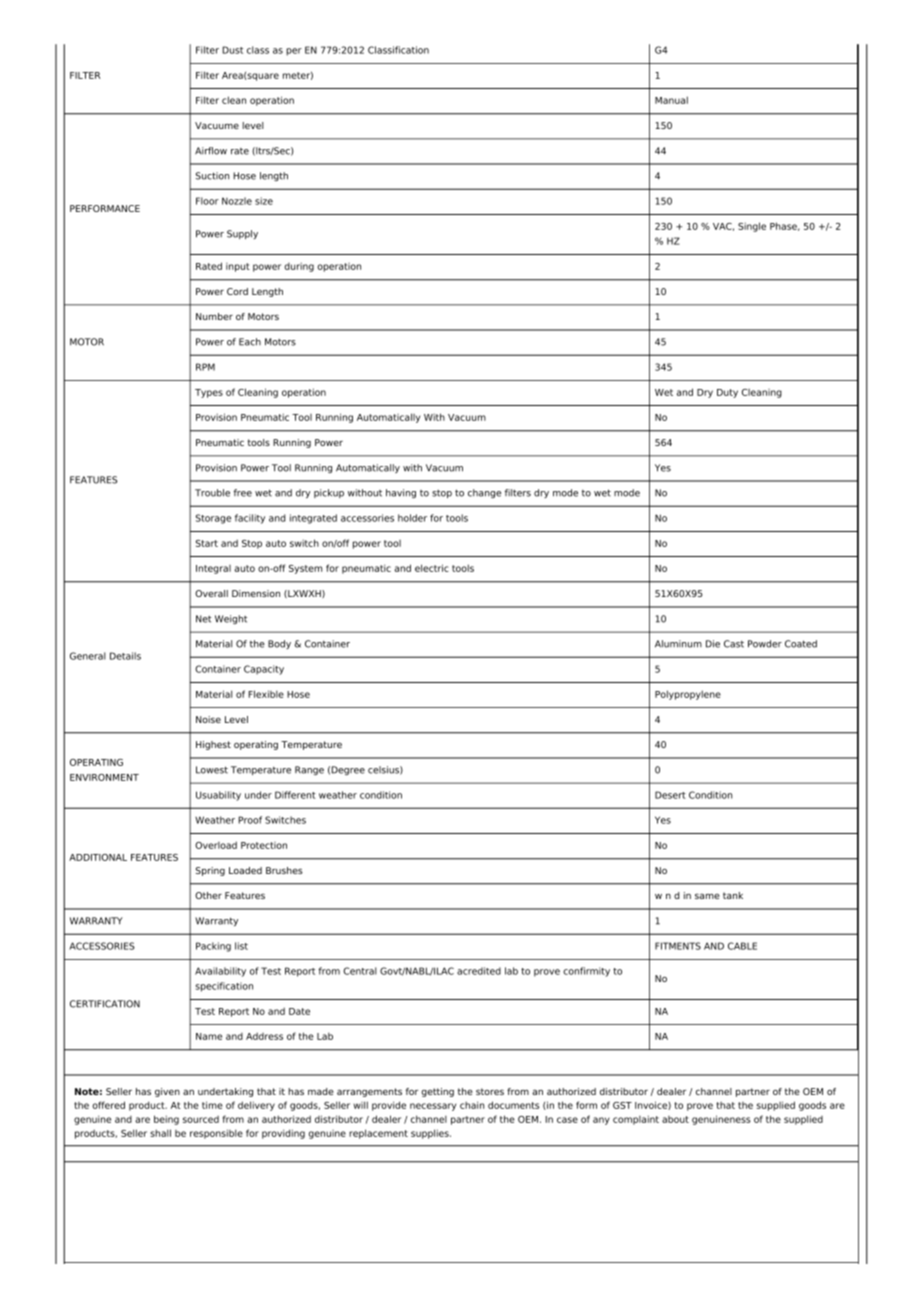  What do you see at coordinates (232, 50) in the screenshot?
I see `Dust` at bounding box center [232, 50].
